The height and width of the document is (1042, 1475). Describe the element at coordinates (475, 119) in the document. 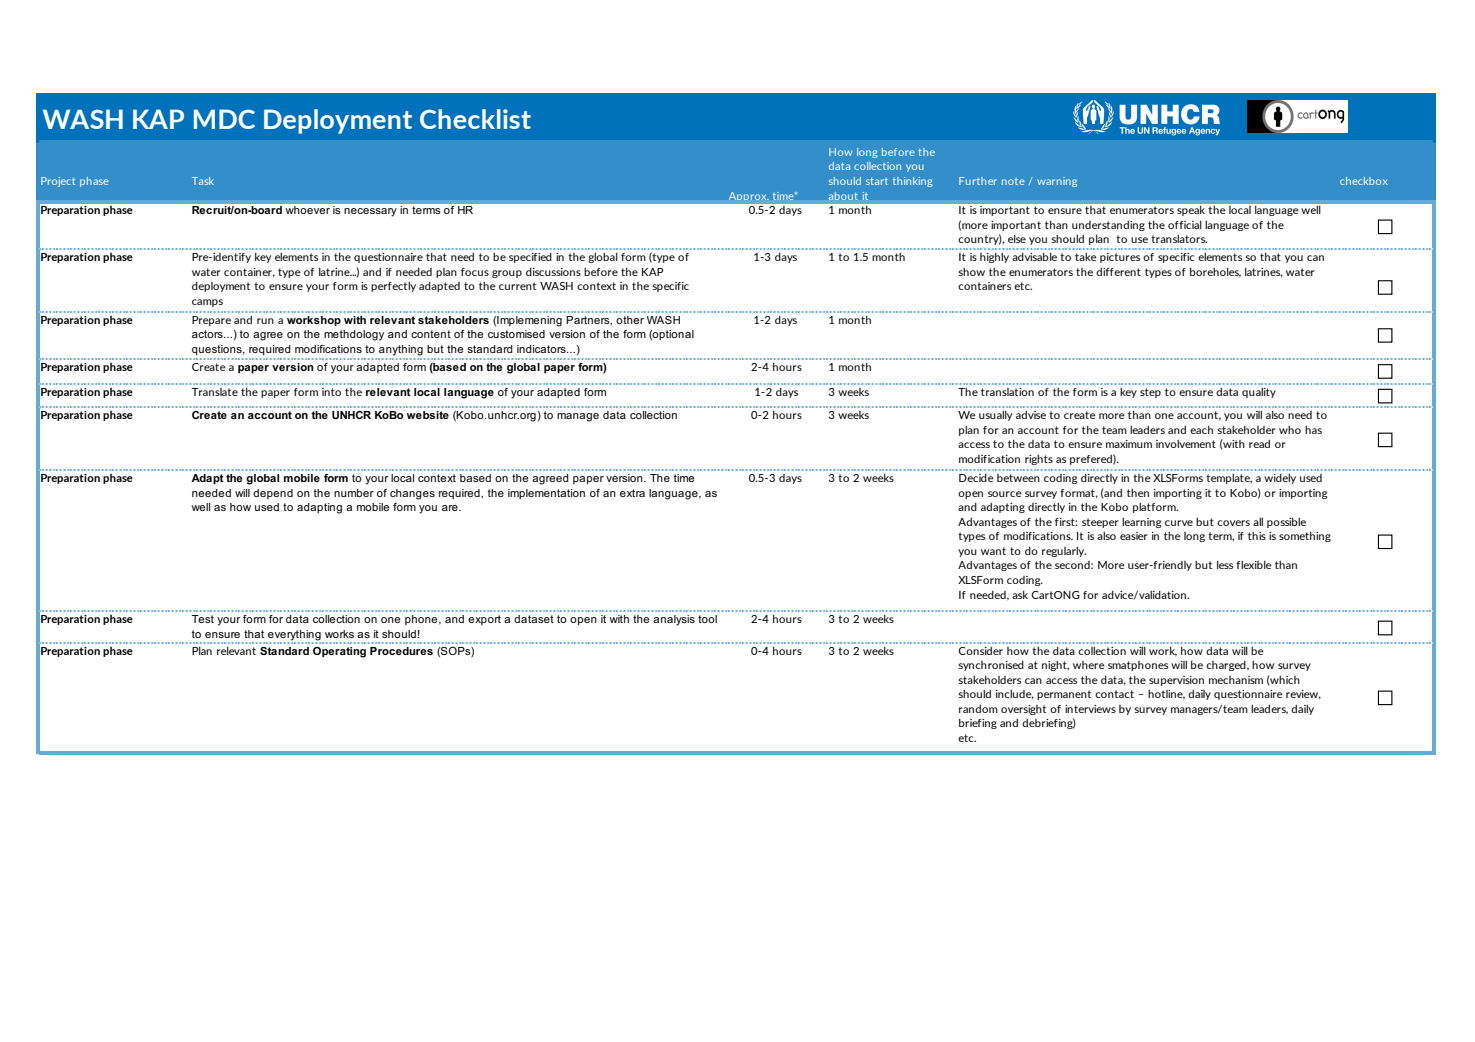

I see `Checklist` at that location.
